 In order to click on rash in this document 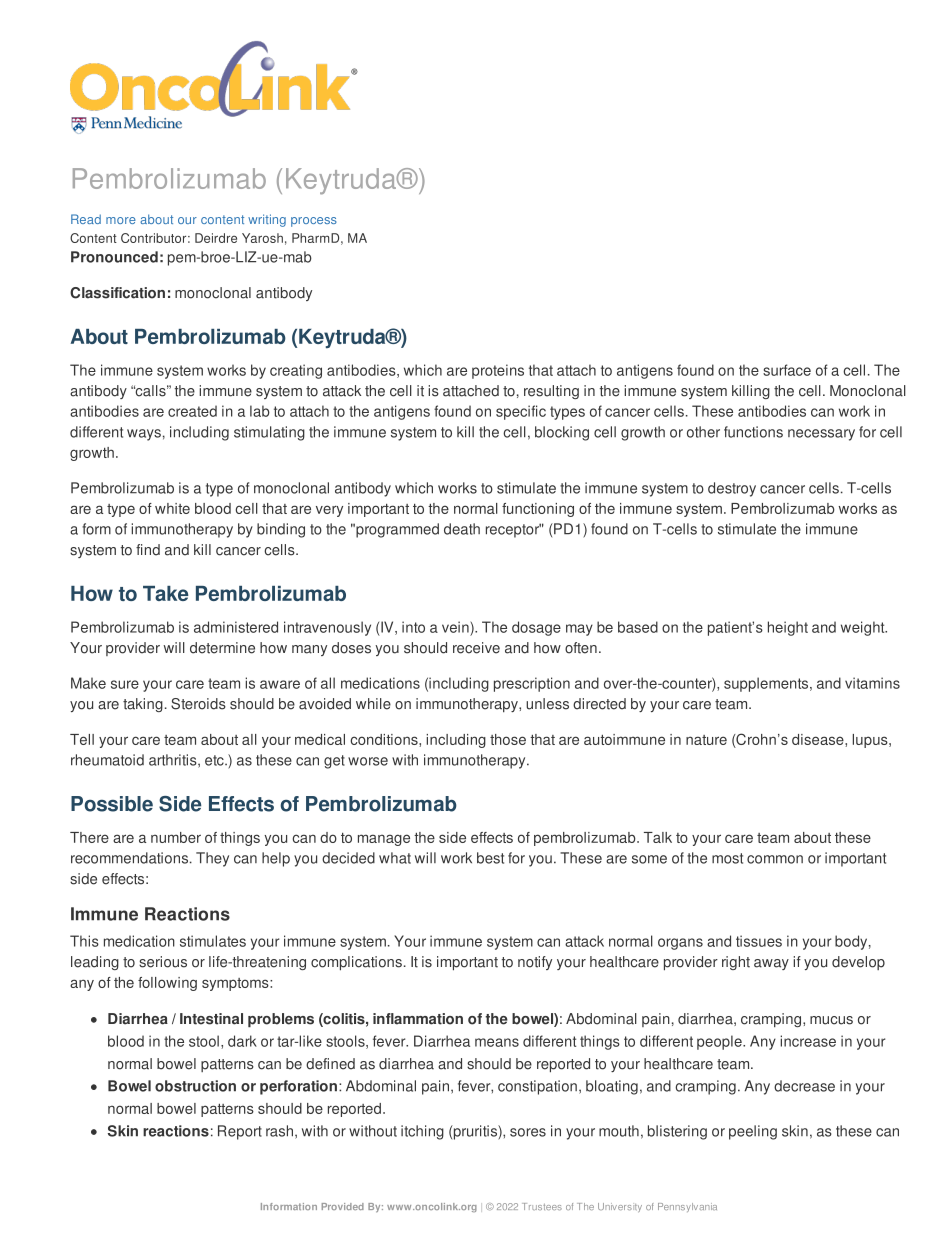, I will do `click(279, 1131)`.
